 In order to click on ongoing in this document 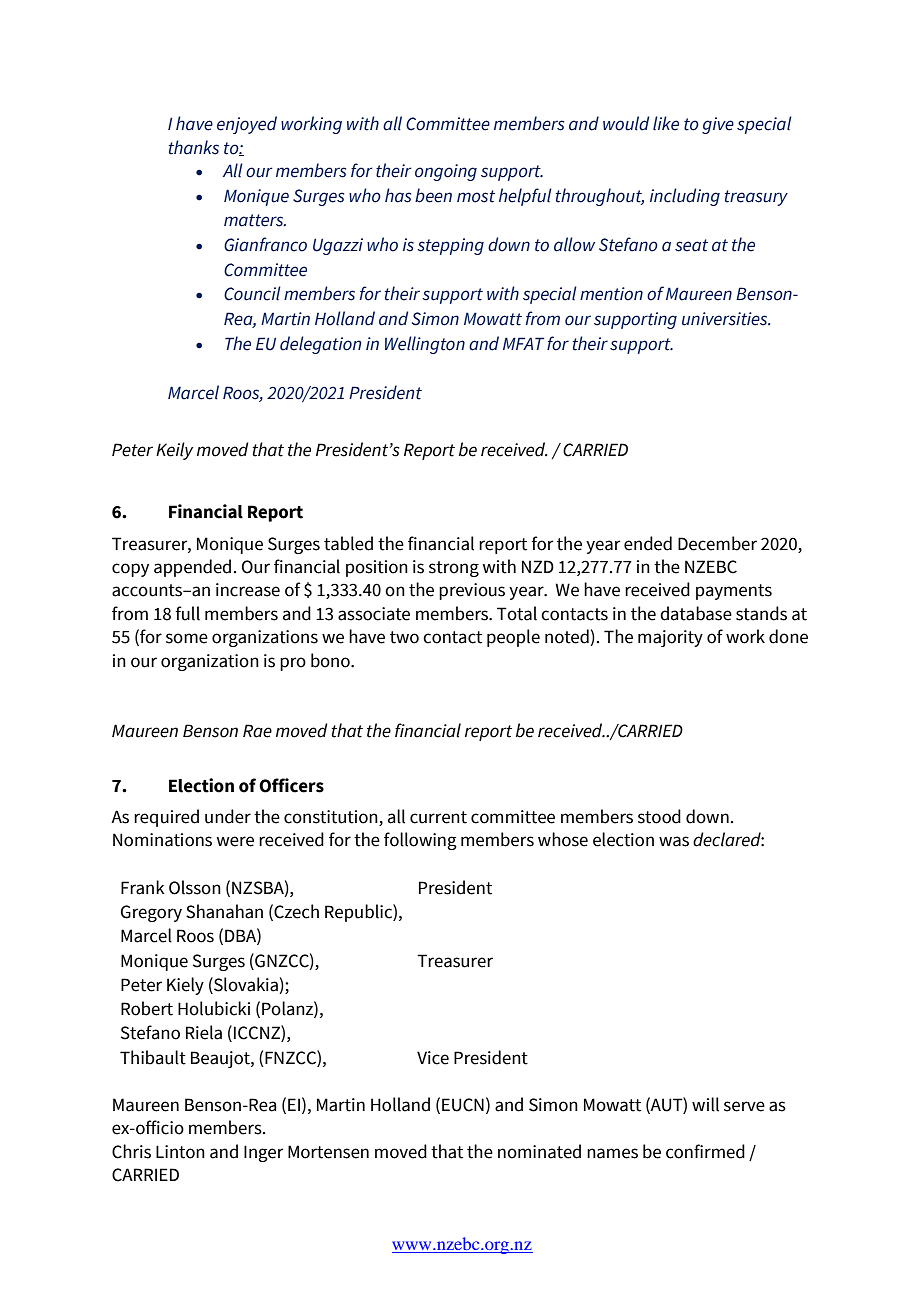, I will do `click(446, 172)`.
